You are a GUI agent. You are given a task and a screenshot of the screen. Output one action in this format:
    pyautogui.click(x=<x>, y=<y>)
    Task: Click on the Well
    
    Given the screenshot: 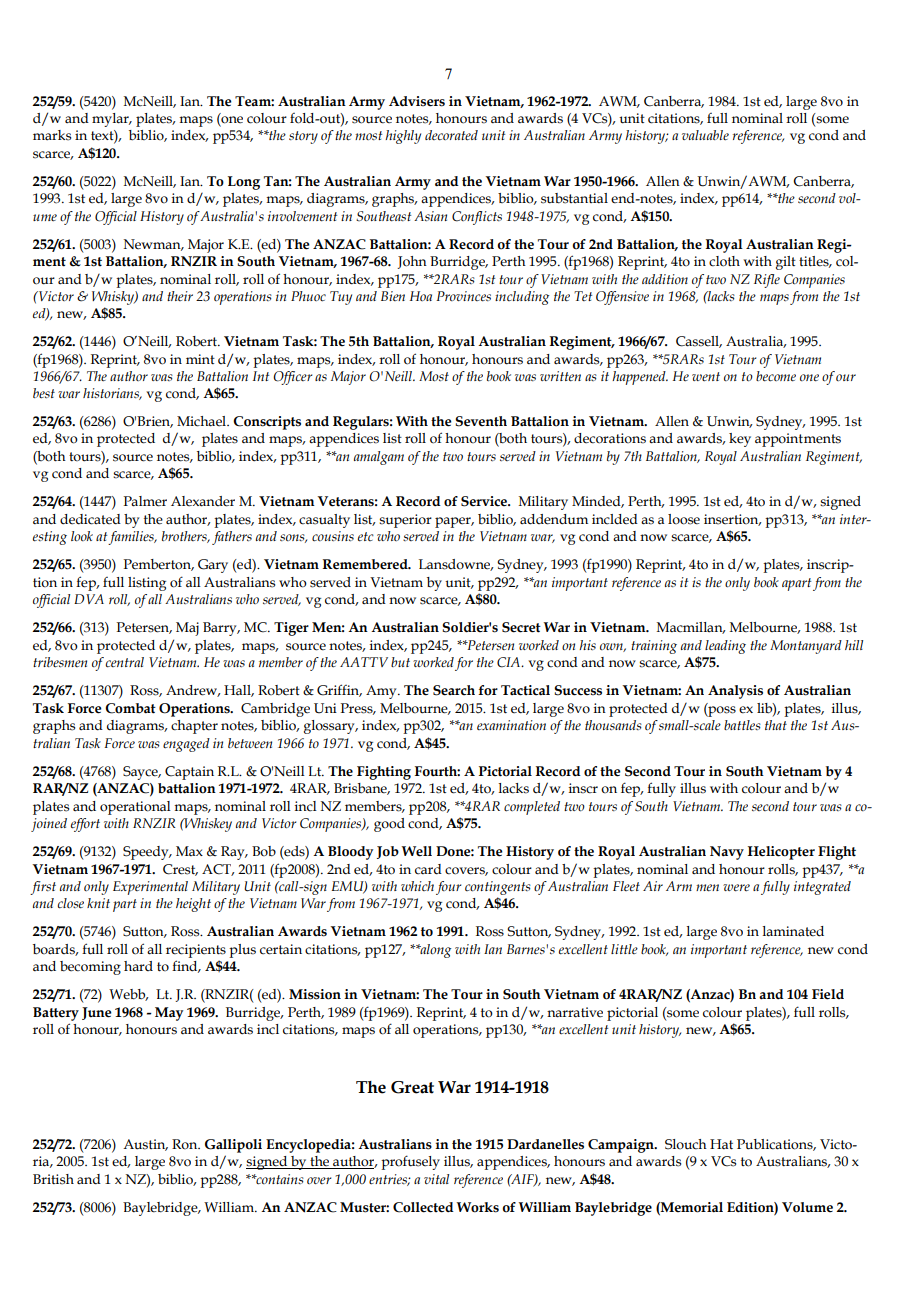 What is the action you would take?
    pyautogui.click(x=417, y=851)
